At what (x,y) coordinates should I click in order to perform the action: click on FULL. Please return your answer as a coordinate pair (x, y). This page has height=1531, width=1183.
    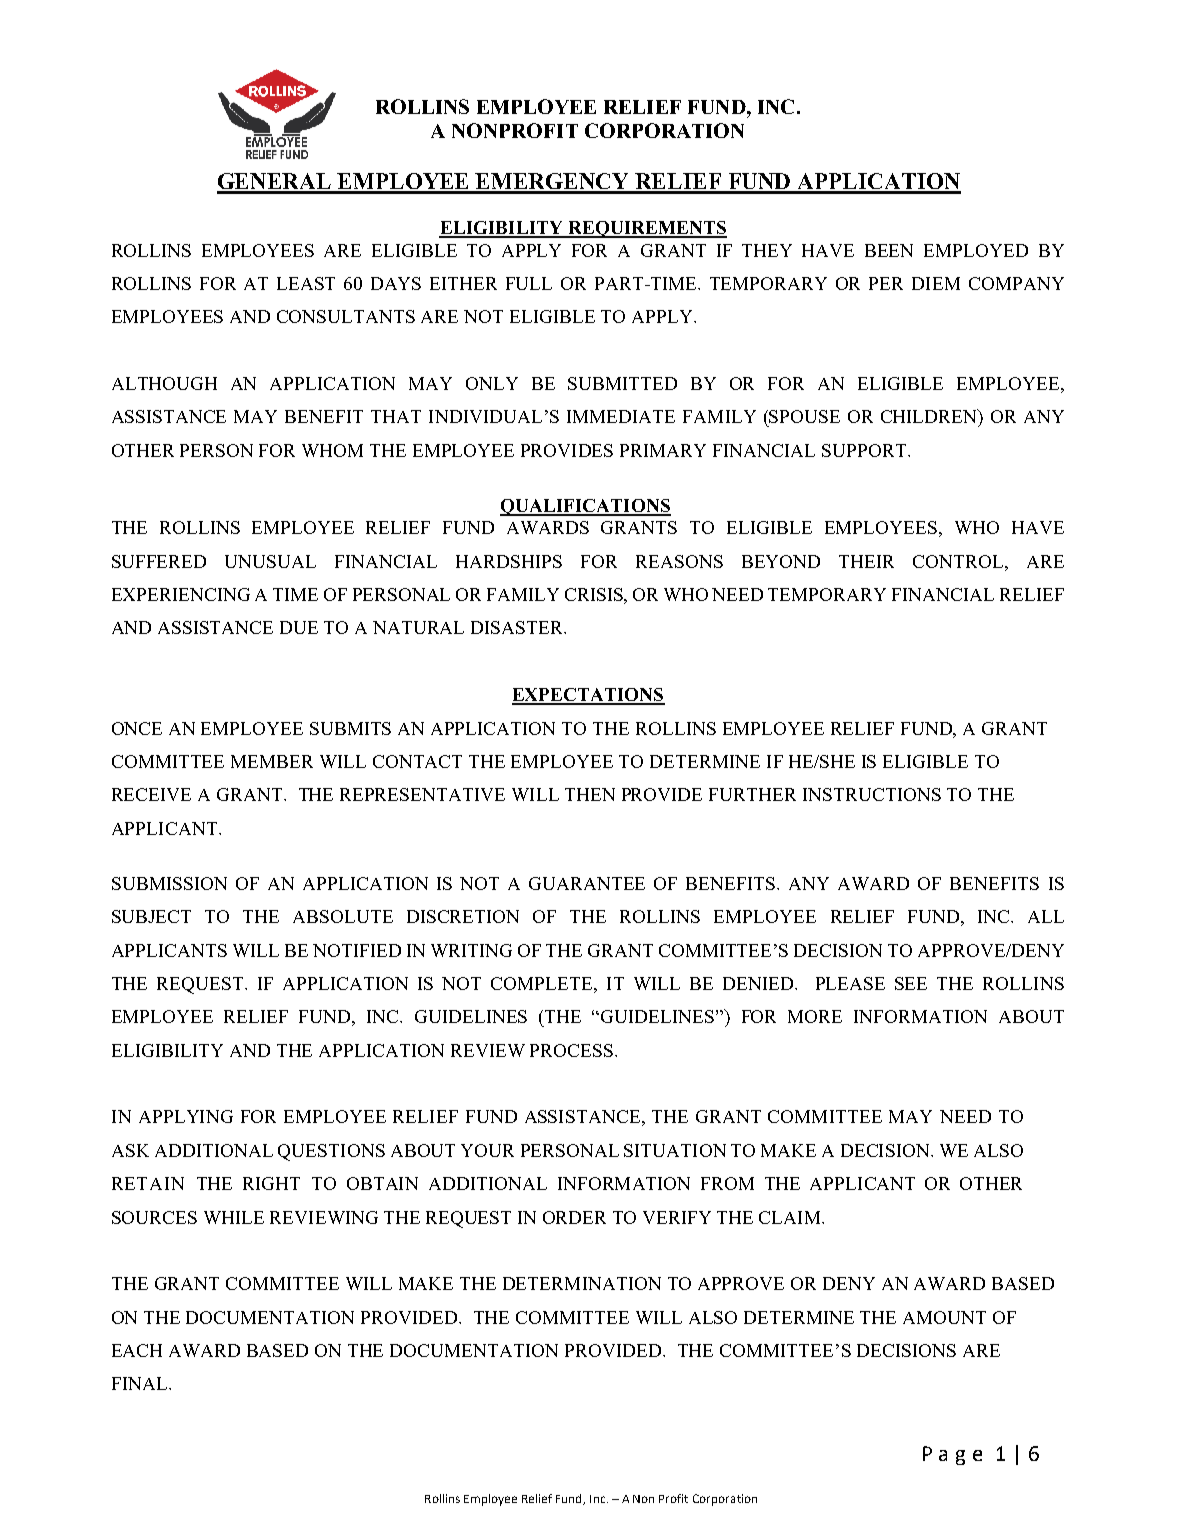
    Looking at the image, I should click on (529, 283).
